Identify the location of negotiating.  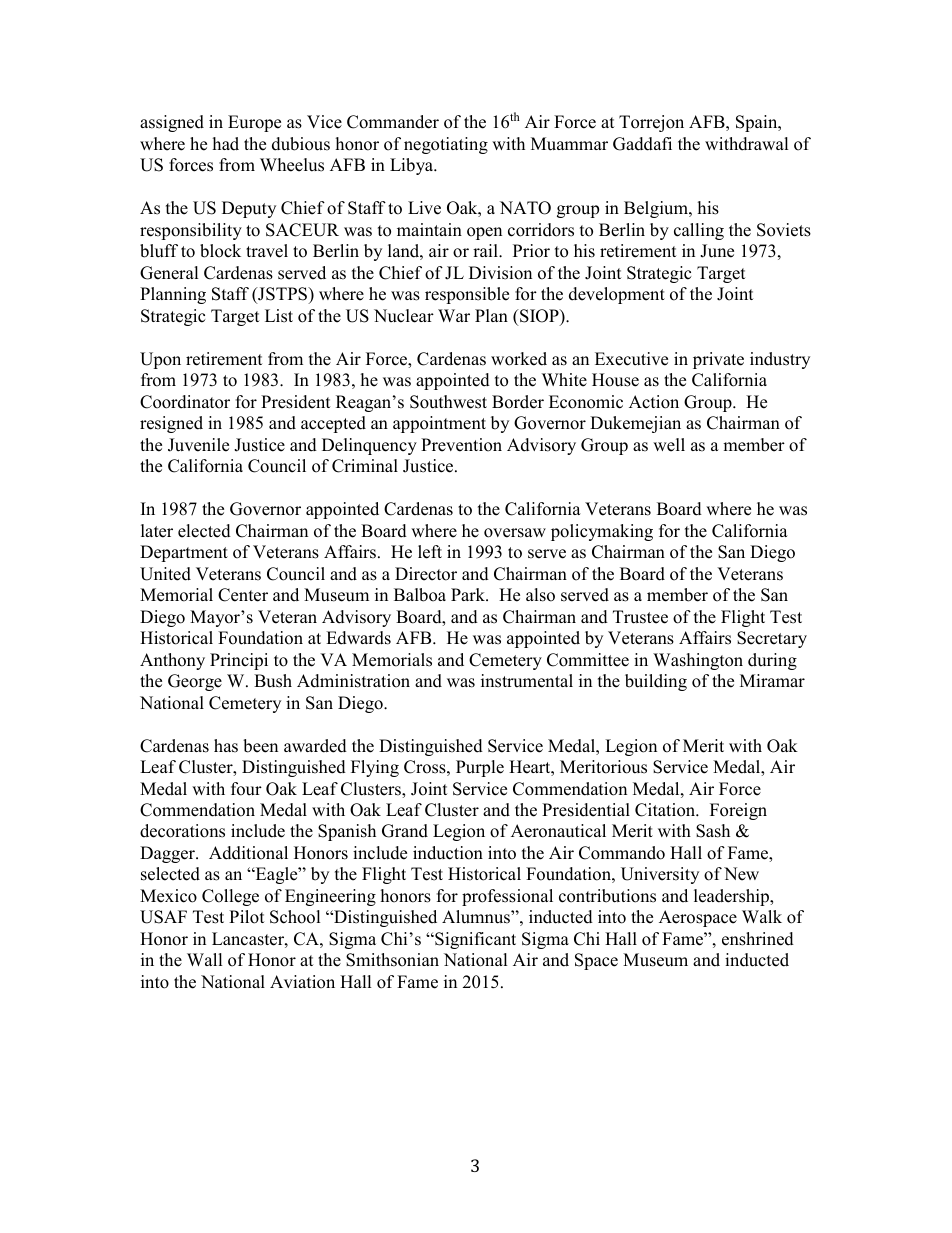
(446, 145).
